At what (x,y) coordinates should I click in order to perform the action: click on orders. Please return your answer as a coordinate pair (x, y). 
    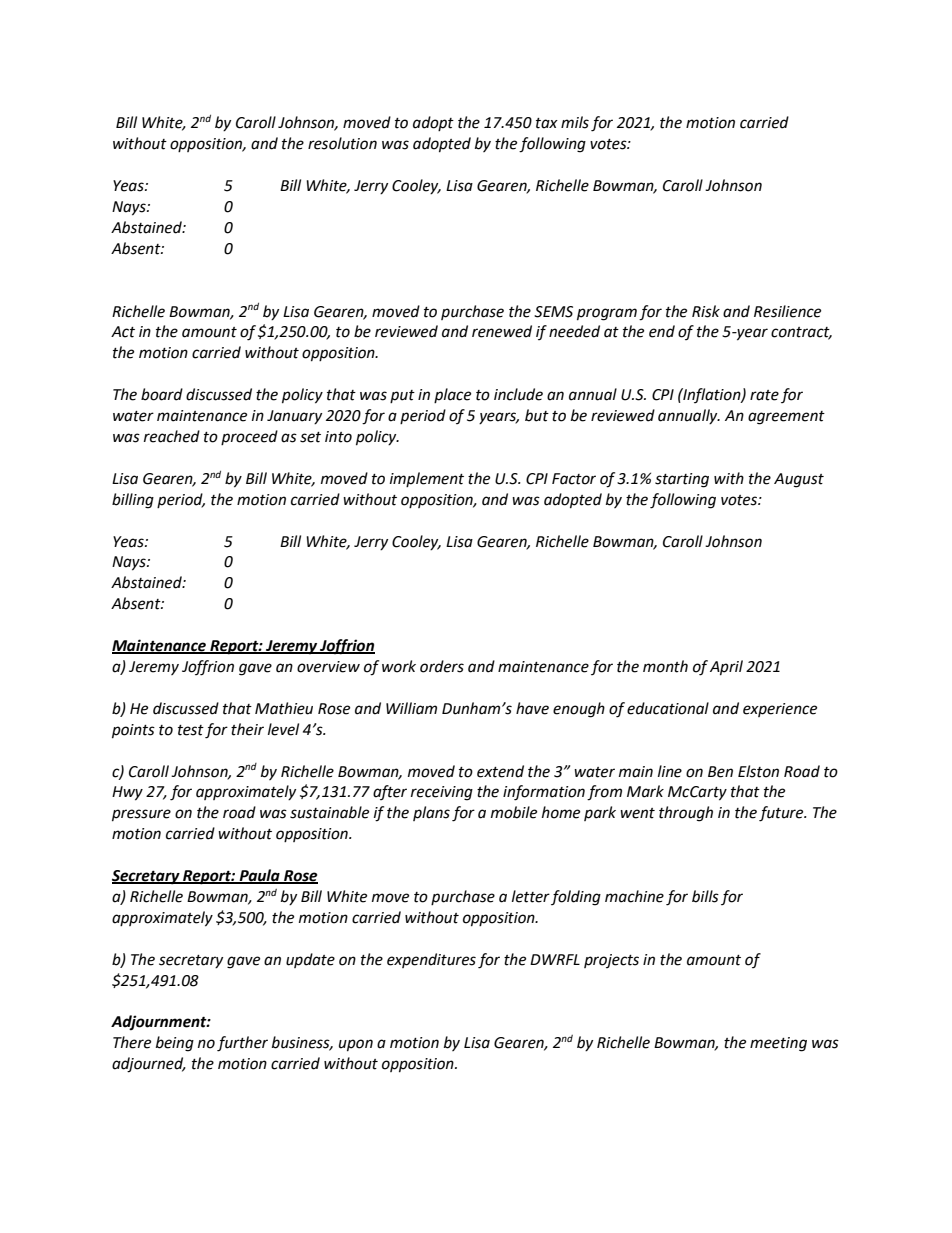
    Looking at the image, I should click on (442, 666).
